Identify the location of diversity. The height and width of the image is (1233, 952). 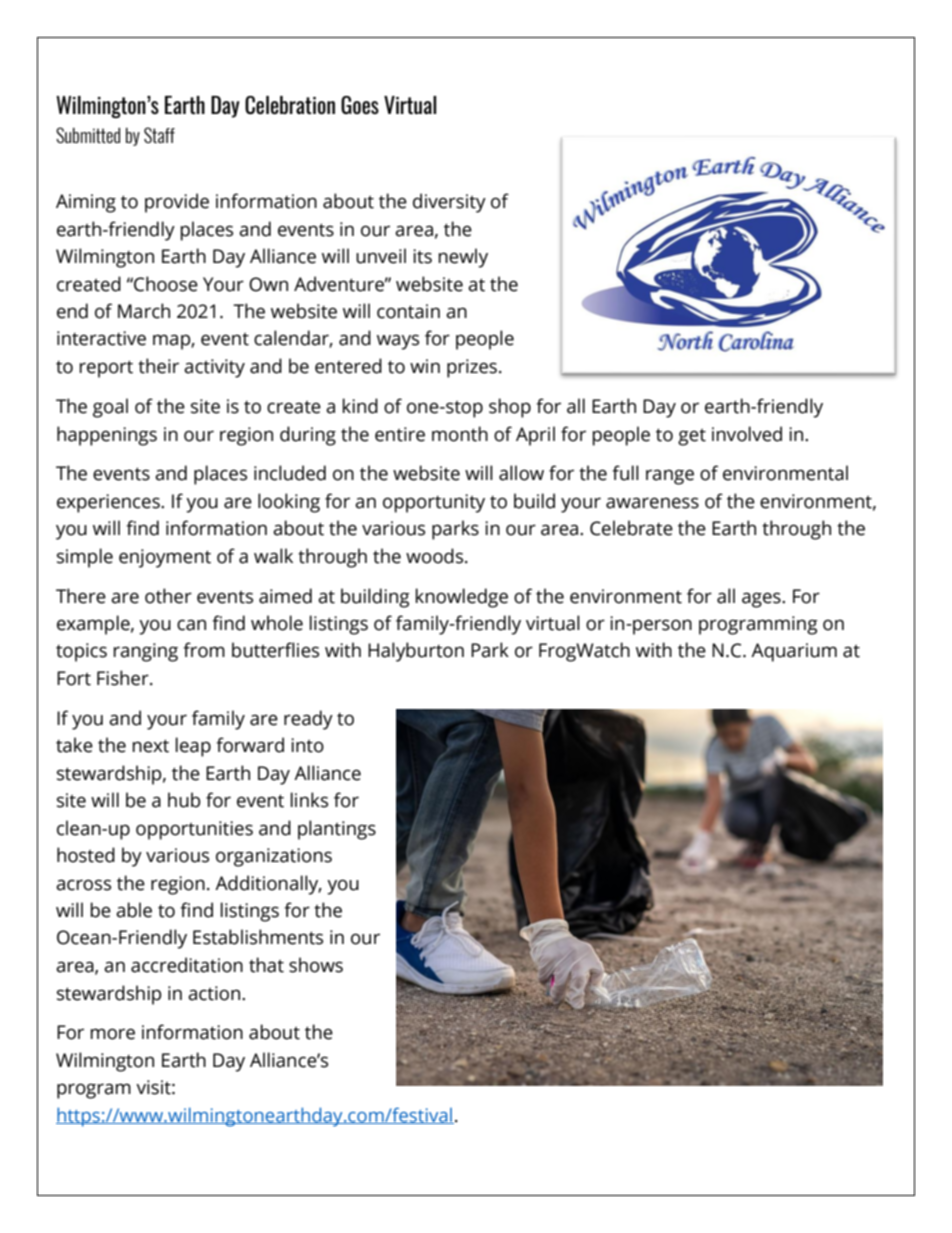
(449, 203).
